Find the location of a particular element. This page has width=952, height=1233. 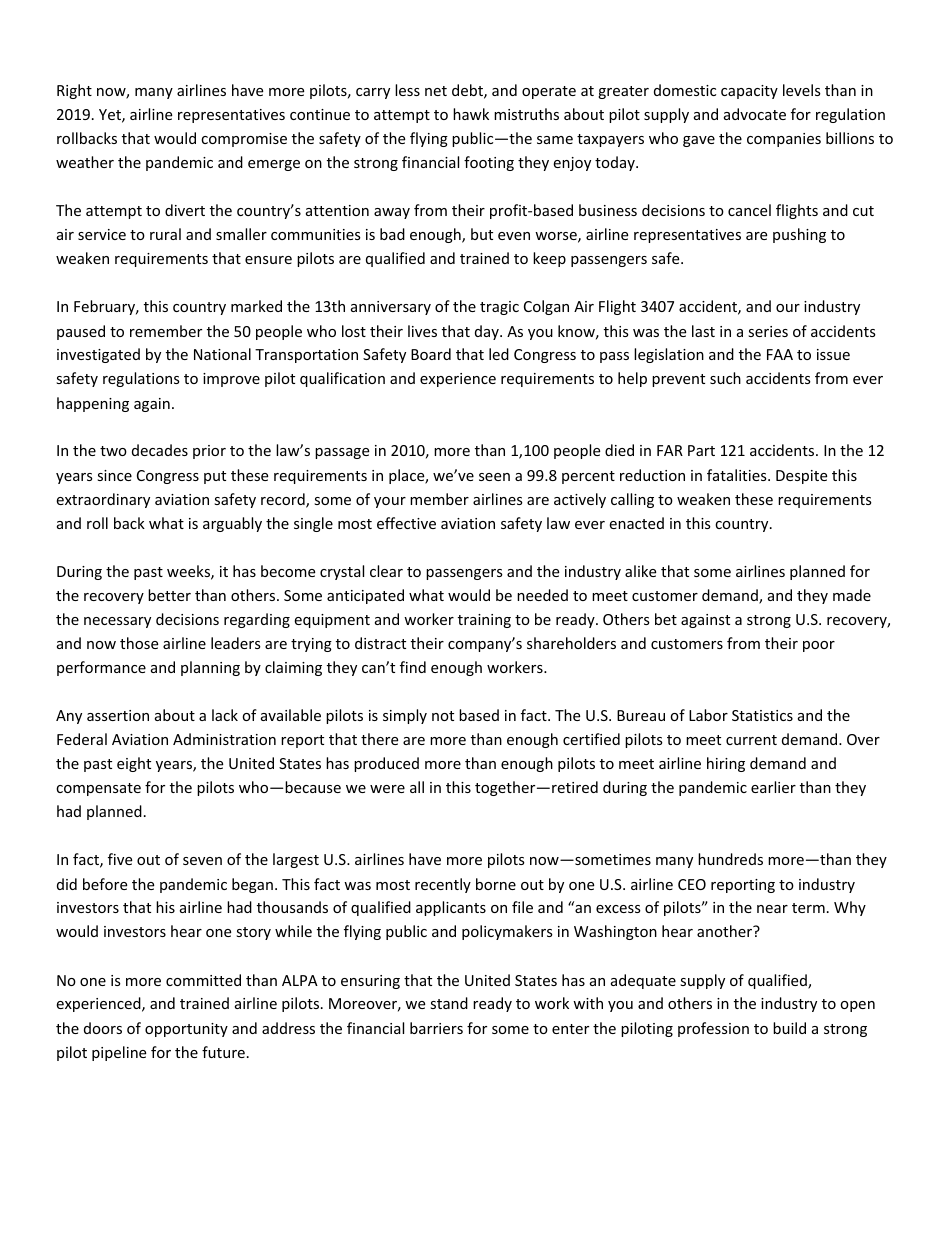

made is located at coordinates (852, 595).
